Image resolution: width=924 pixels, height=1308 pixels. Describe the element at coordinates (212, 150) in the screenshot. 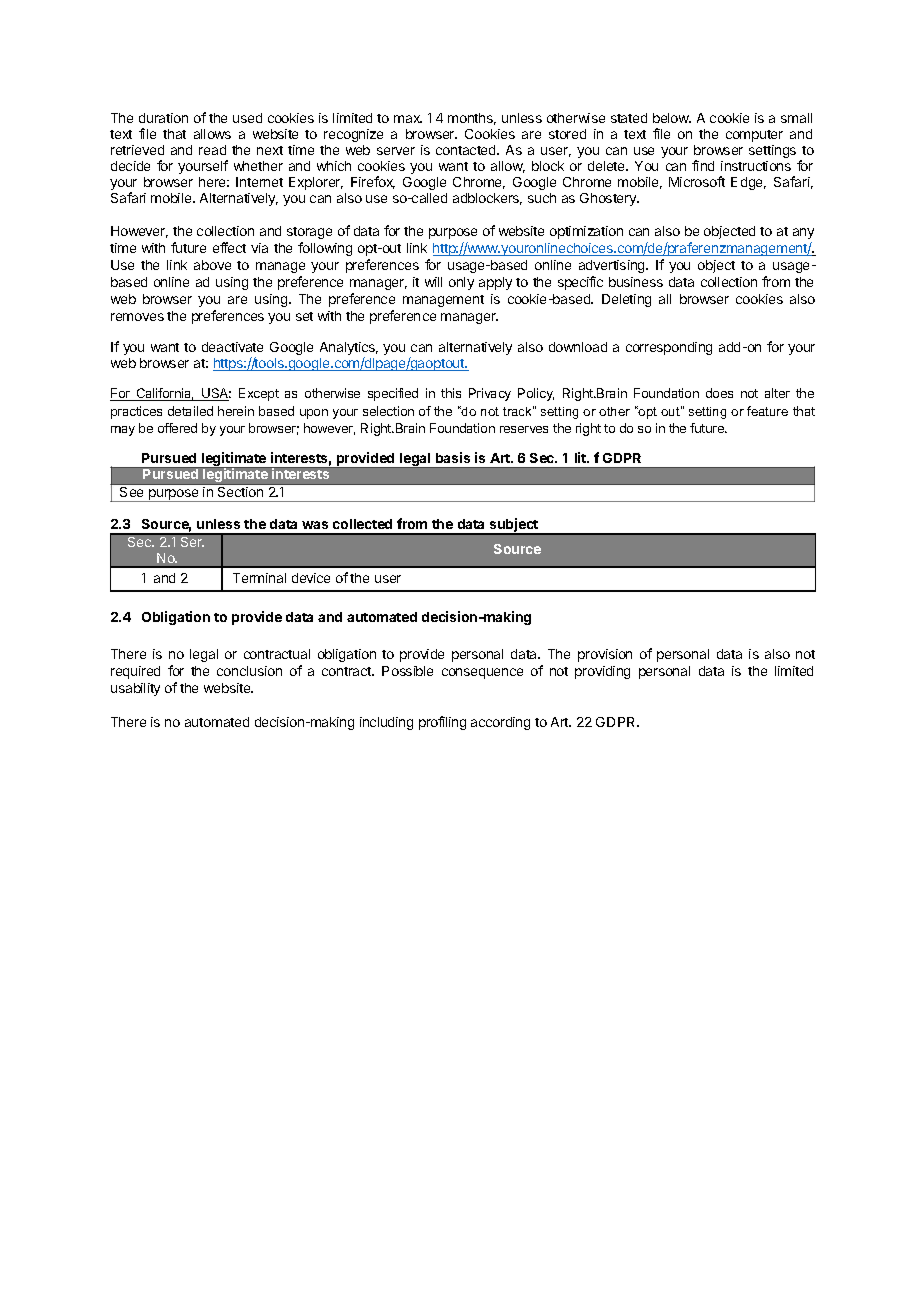

I see `read` at that location.
